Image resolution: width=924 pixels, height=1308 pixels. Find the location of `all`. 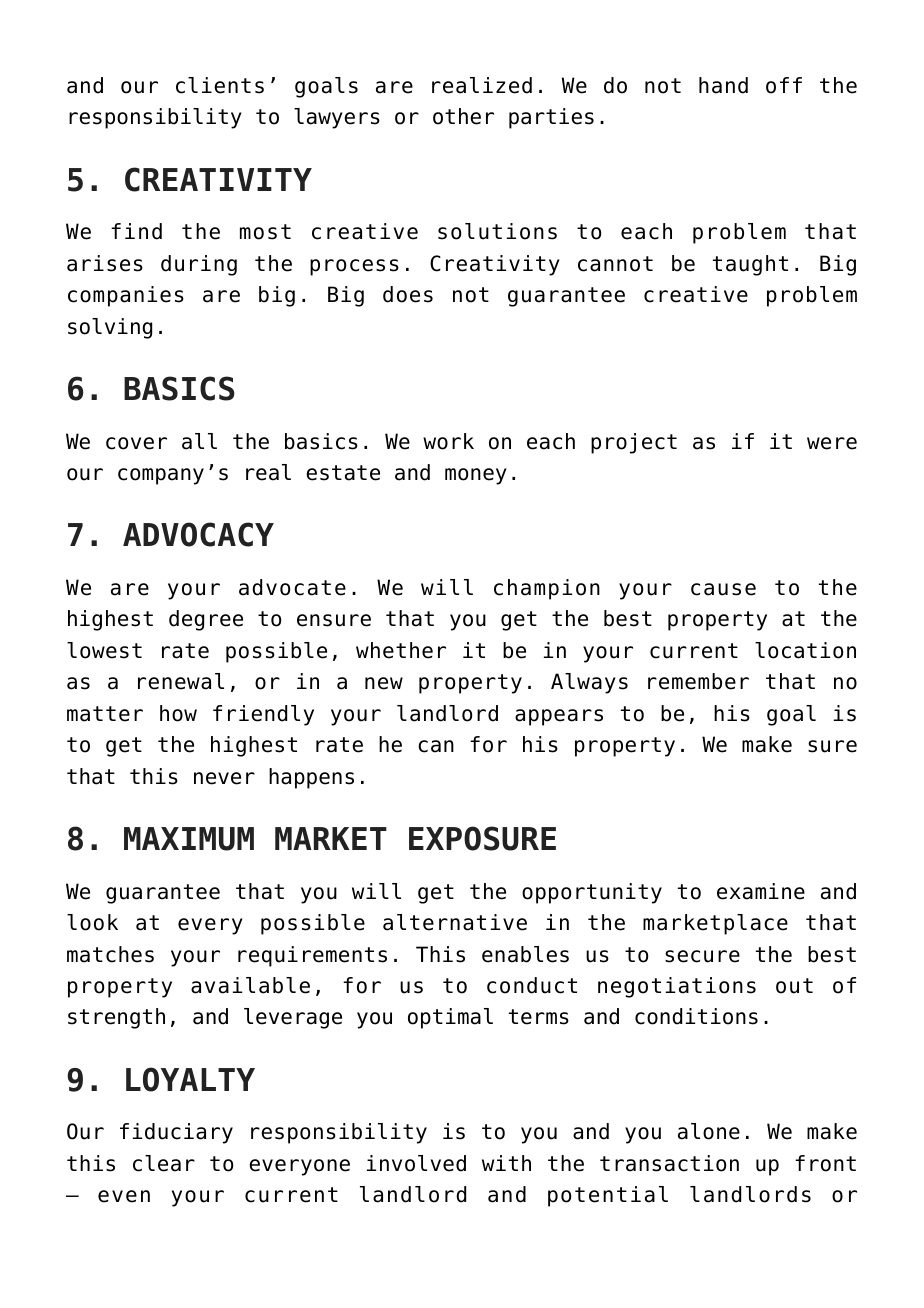

all is located at coordinates (199, 441).
